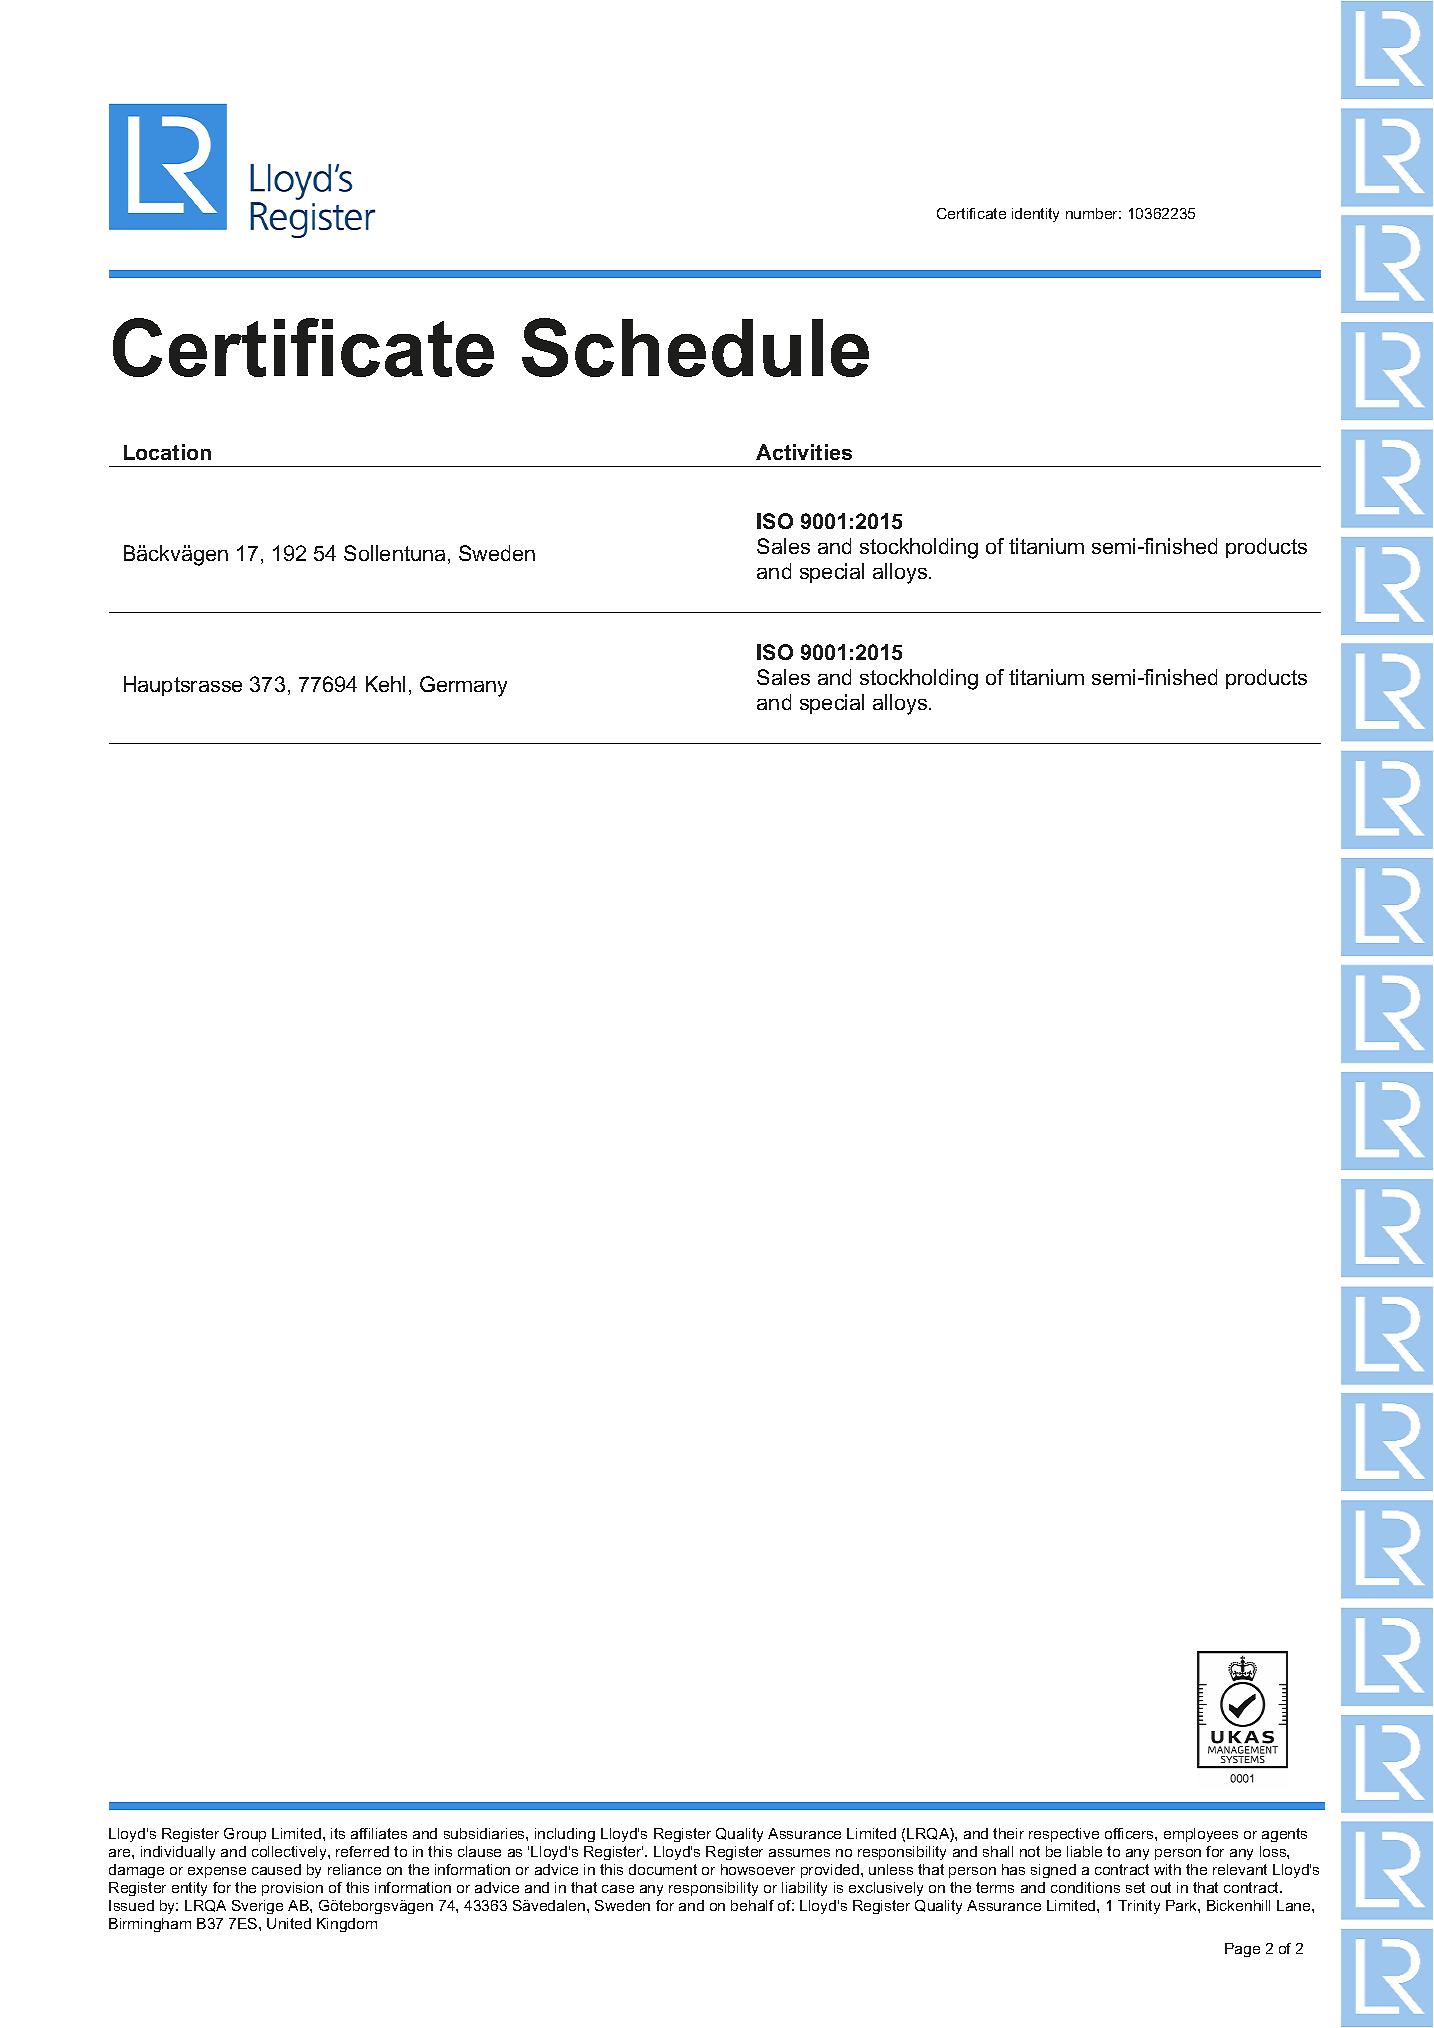 The width and height of the screenshot is (1434, 2028). Describe the element at coordinates (463, 686) in the screenshot. I see `Germany` at that location.
